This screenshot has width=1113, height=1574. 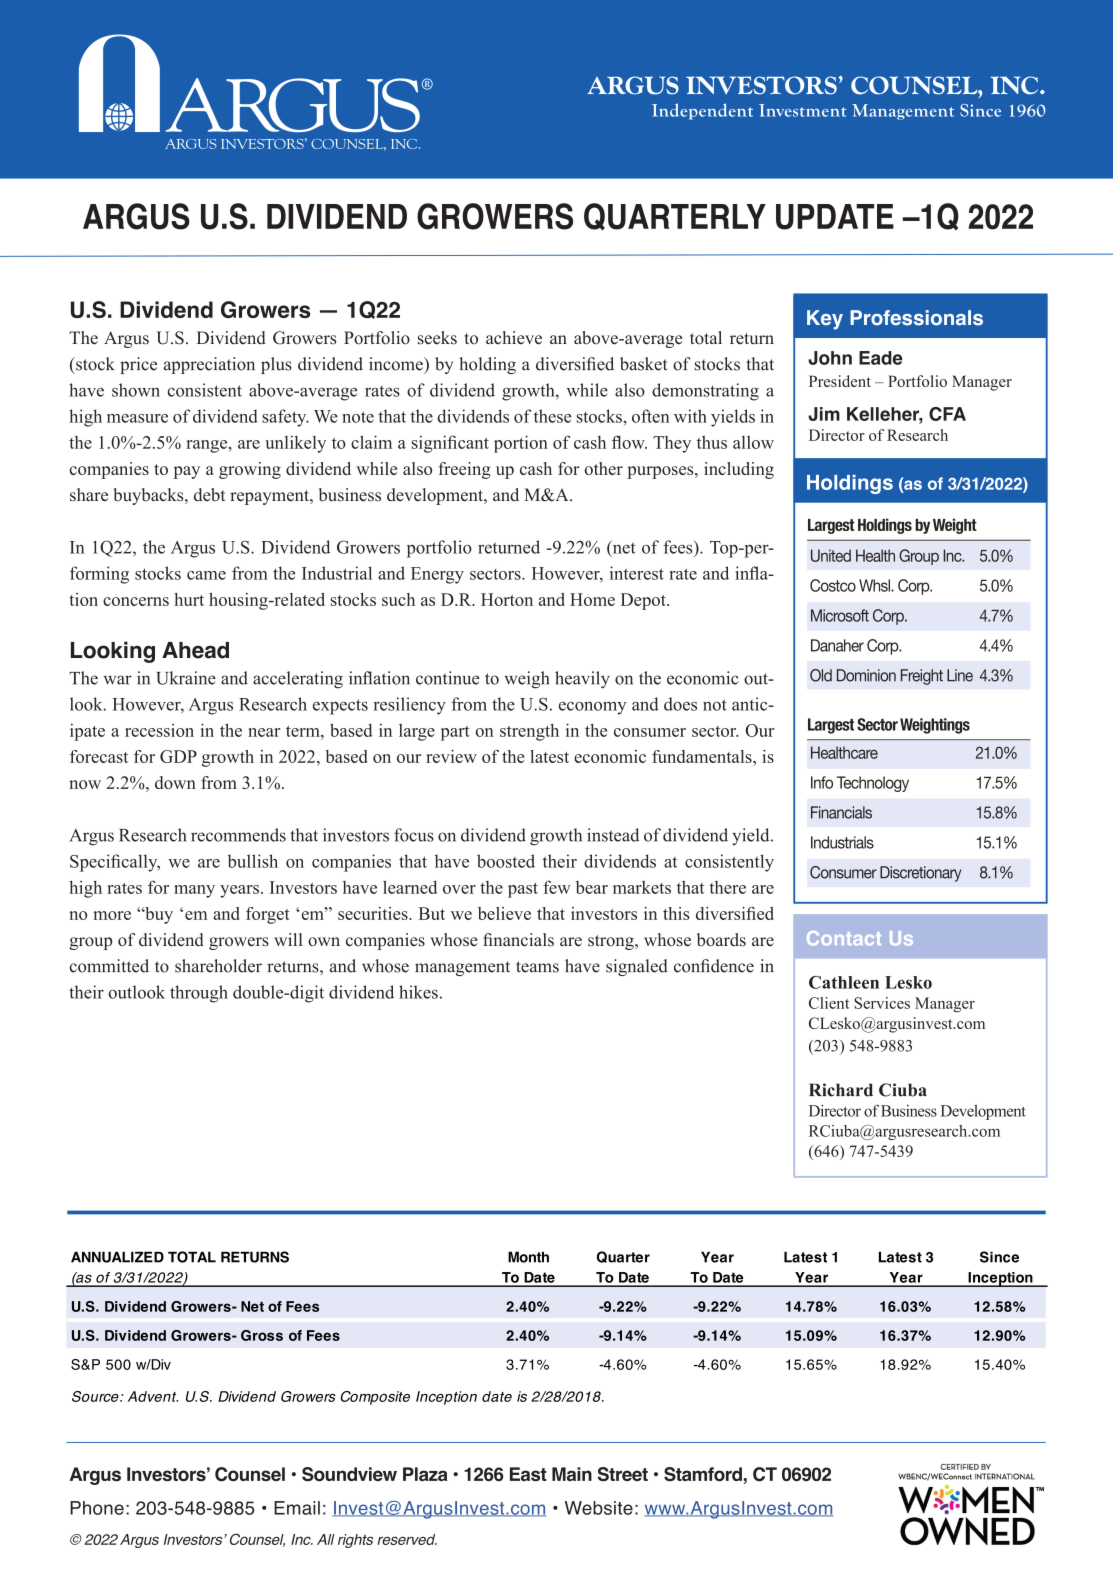 What do you see at coordinates (537, 967) in the screenshot?
I see `teams` at bounding box center [537, 967].
